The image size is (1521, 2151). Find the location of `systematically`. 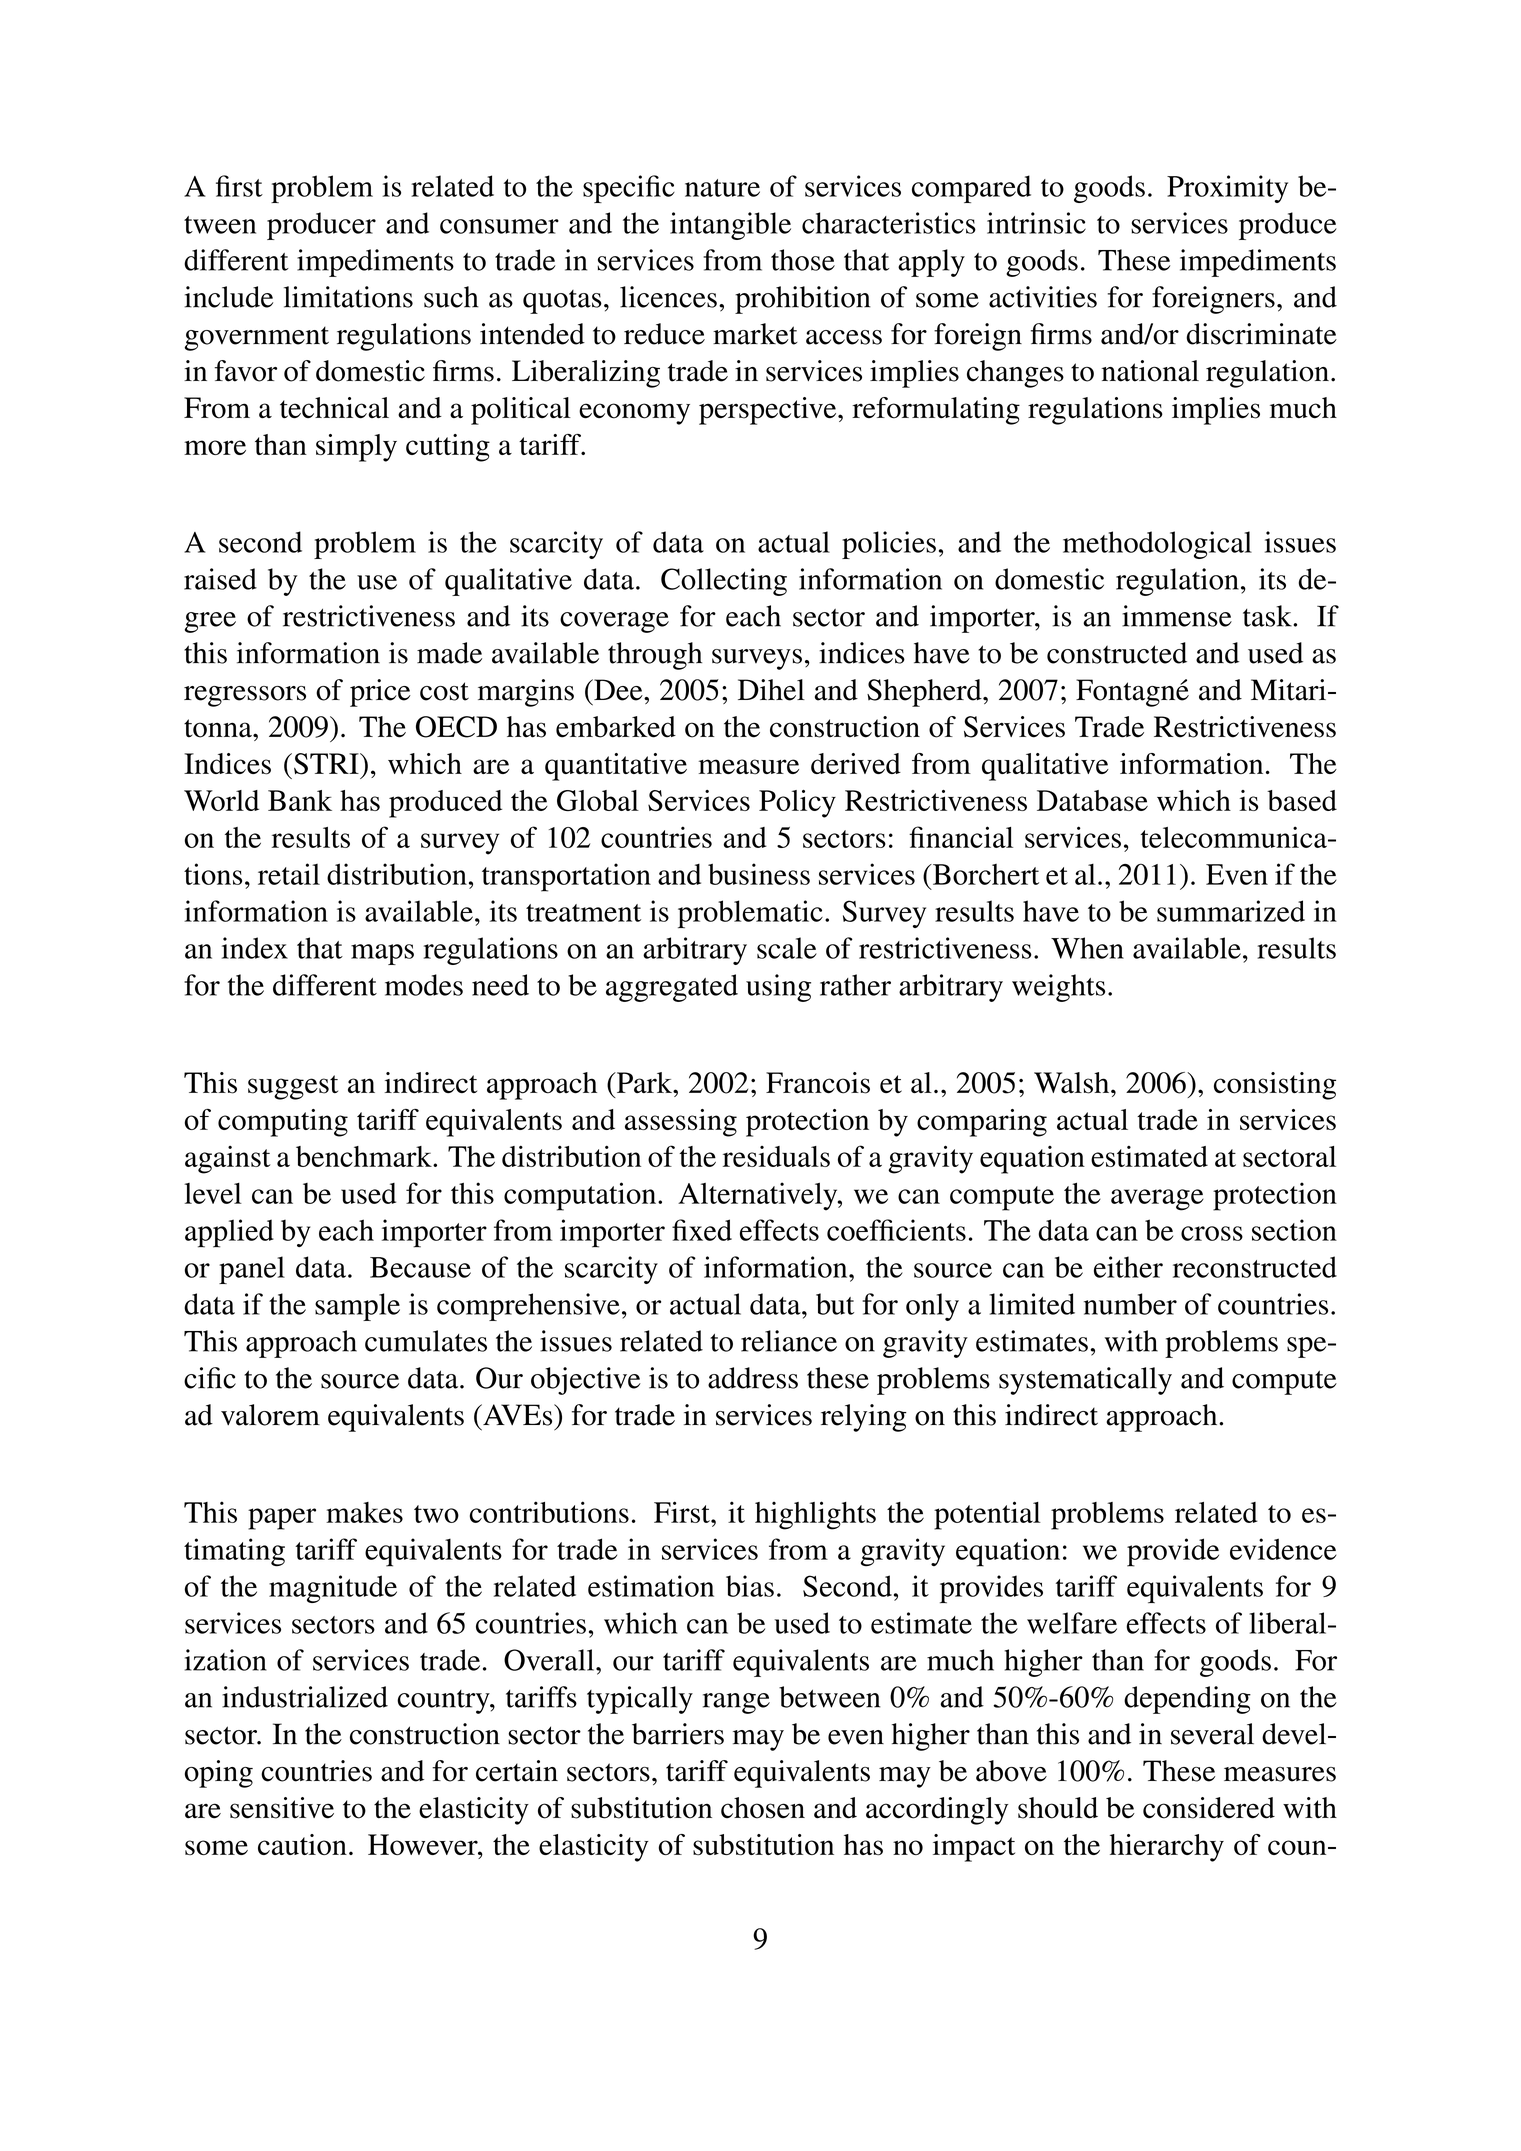

systematically is located at coordinates (1085, 1381).
